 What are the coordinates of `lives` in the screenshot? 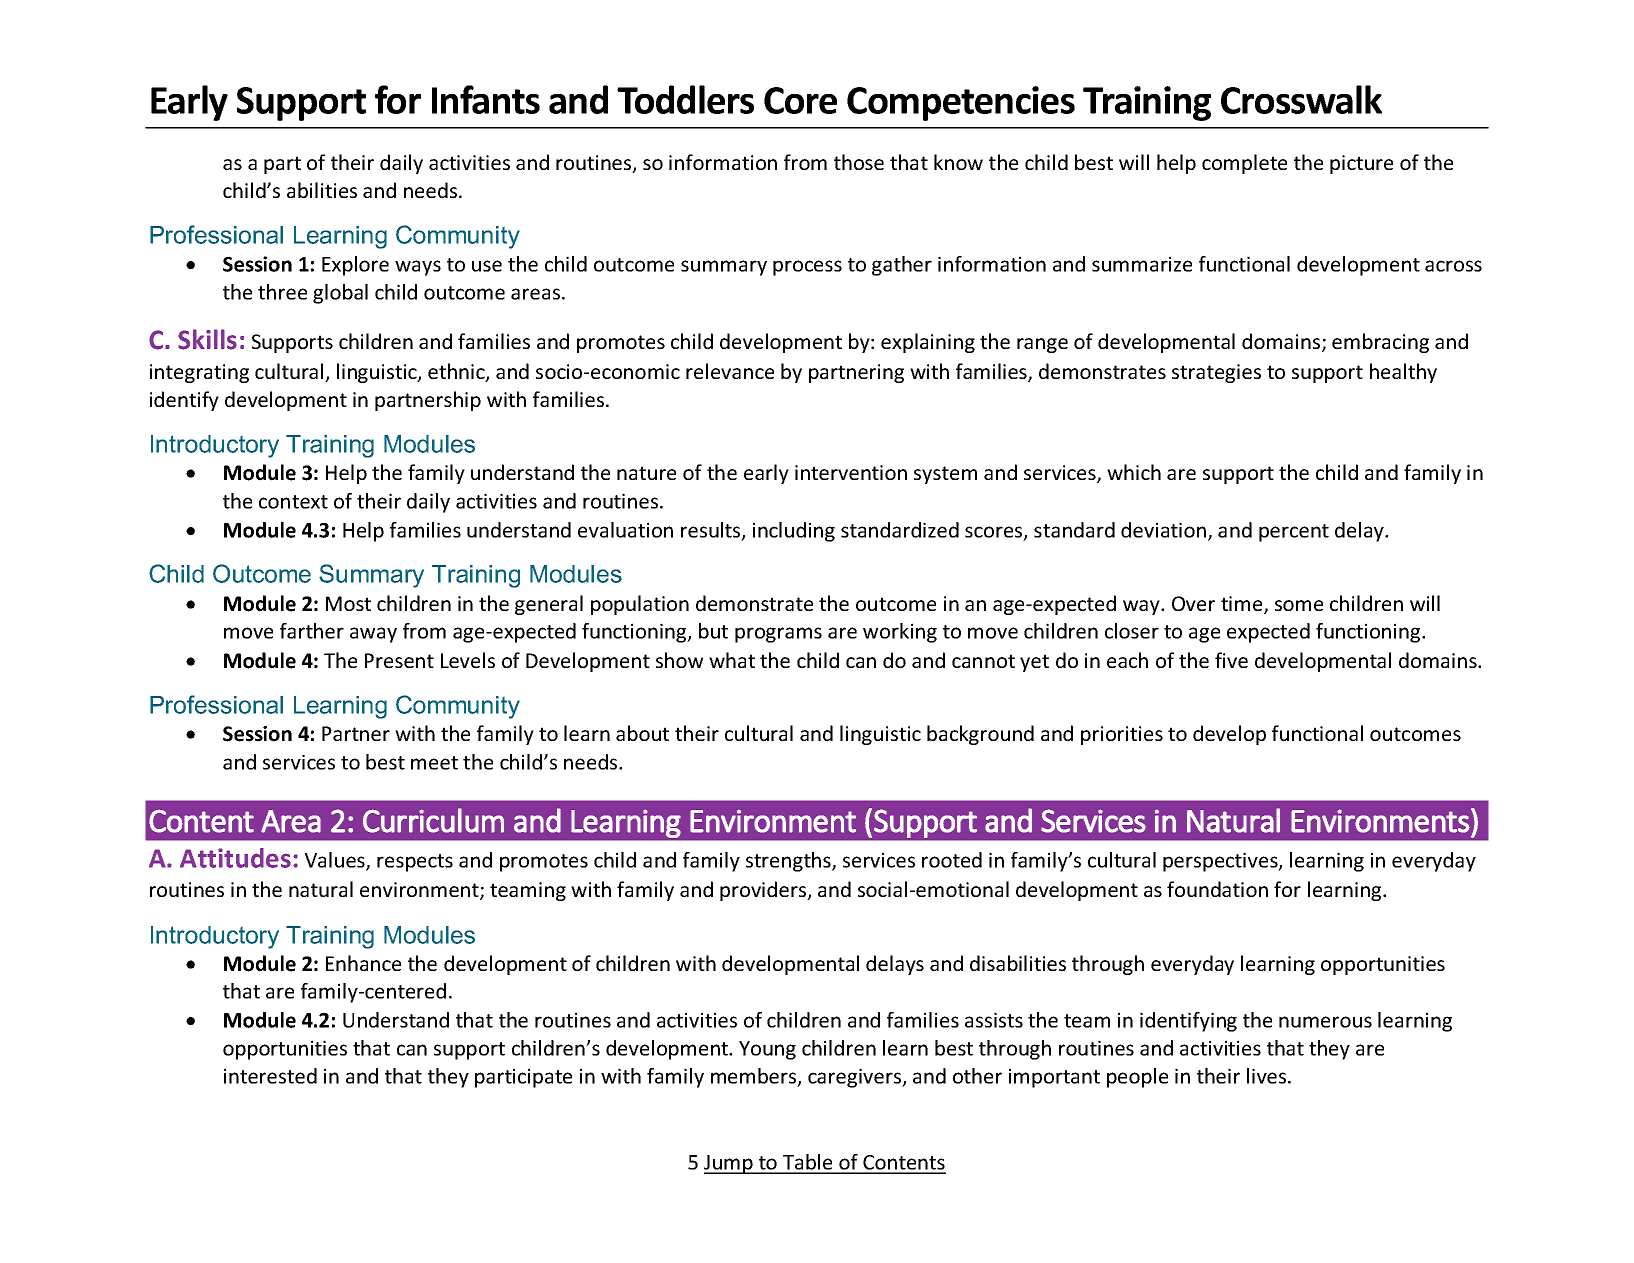 It's located at (1268, 1076).
